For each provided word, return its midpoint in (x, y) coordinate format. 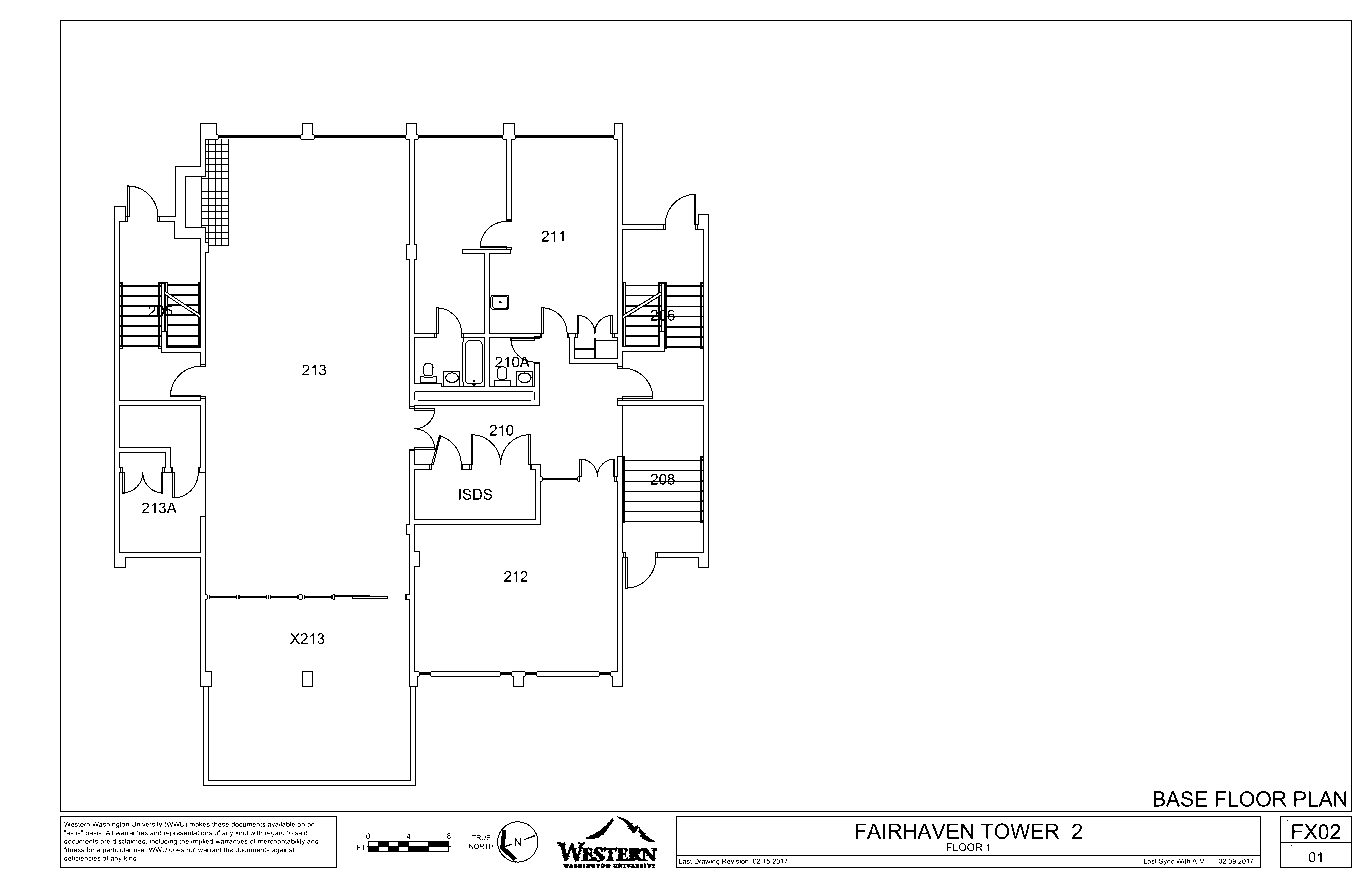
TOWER (1020, 831)
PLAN (1320, 799)
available (281, 824)
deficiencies (82, 858)
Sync (1166, 863)
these (220, 824)
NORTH (481, 846)
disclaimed (130, 842)
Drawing (707, 863)
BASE (1180, 799)
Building (1288, 820)
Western (77, 824)
